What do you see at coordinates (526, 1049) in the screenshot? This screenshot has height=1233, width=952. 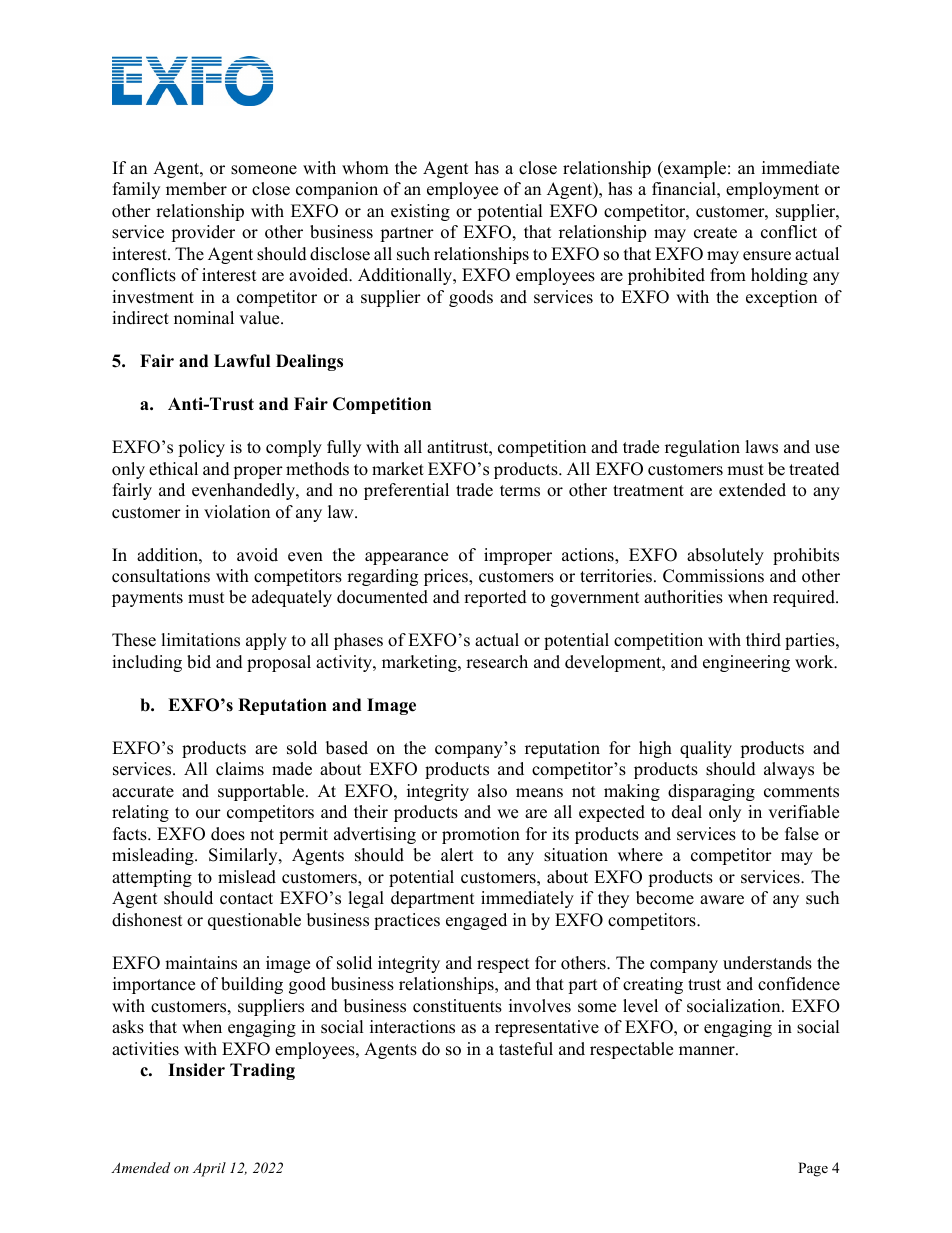 I see `tasteful` at bounding box center [526, 1049].
